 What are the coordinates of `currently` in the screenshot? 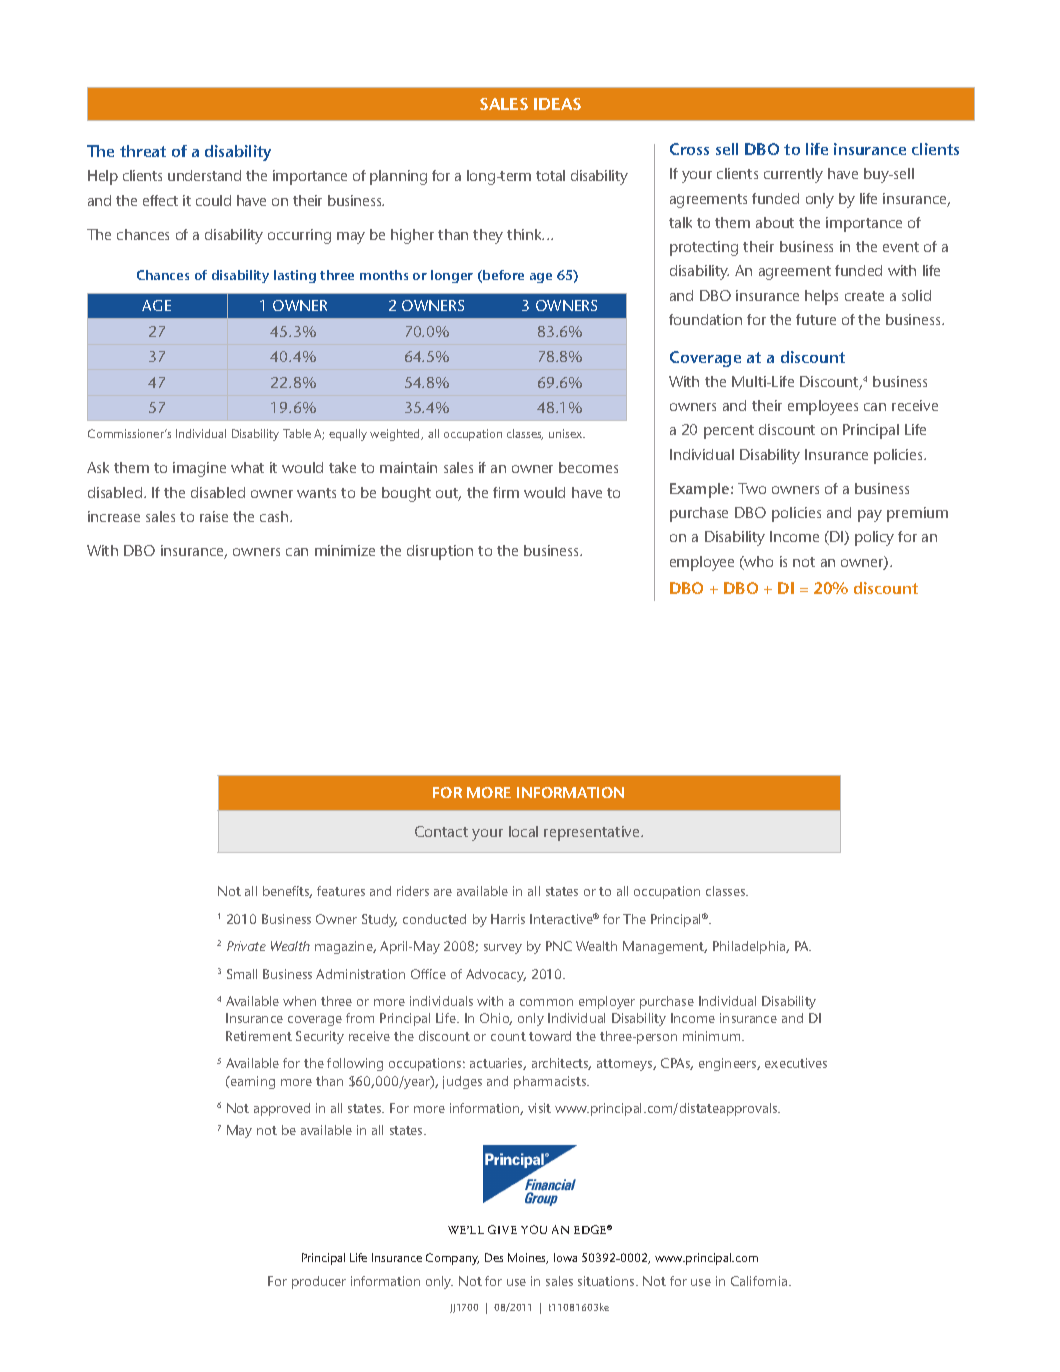 It's located at (793, 175).
